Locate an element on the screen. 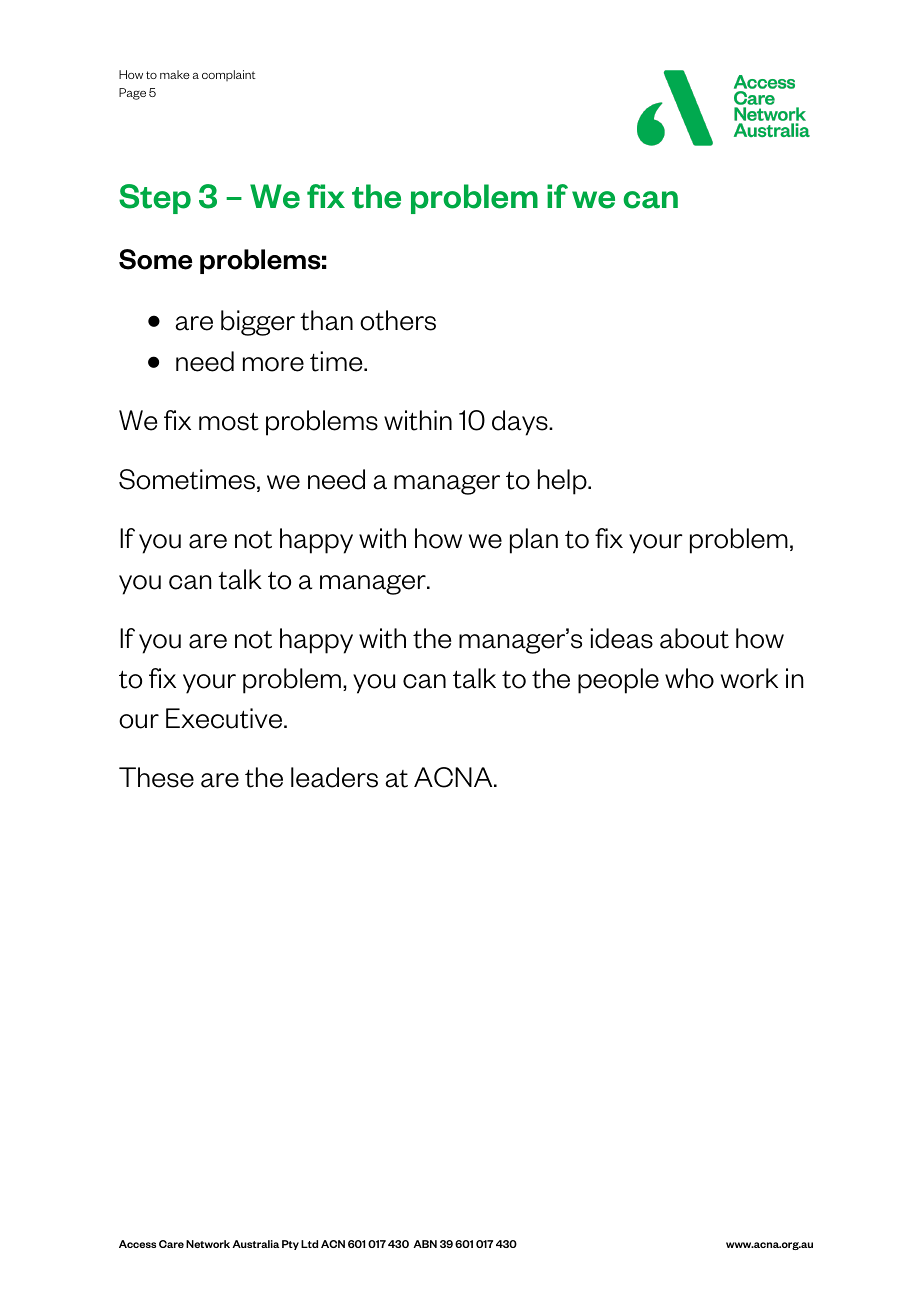 The width and height of the screenshot is (924, 1308). bigger is located at coordinates (258, 323).
